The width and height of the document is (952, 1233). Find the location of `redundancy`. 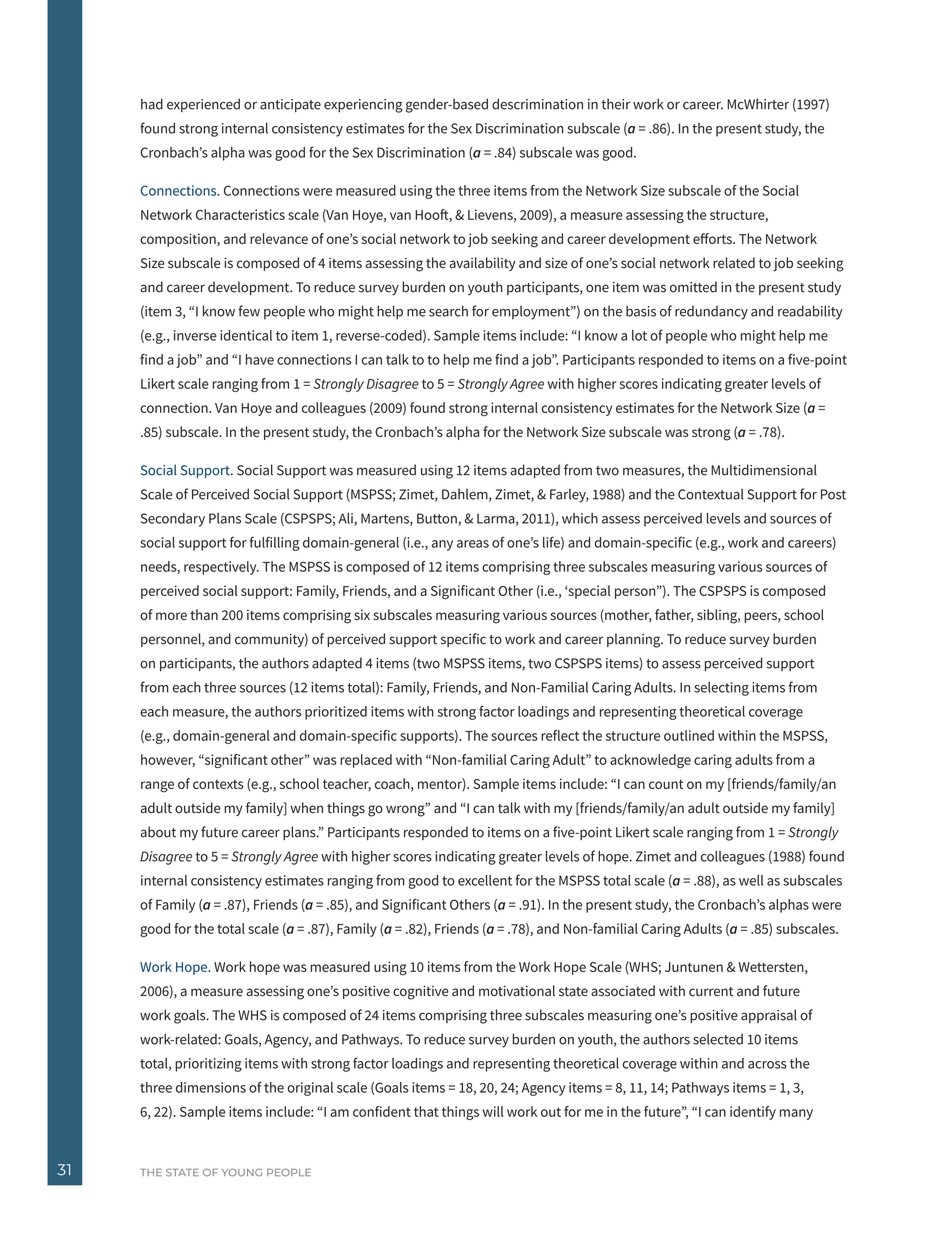

redundancy is located at coordinates (711, 313).
